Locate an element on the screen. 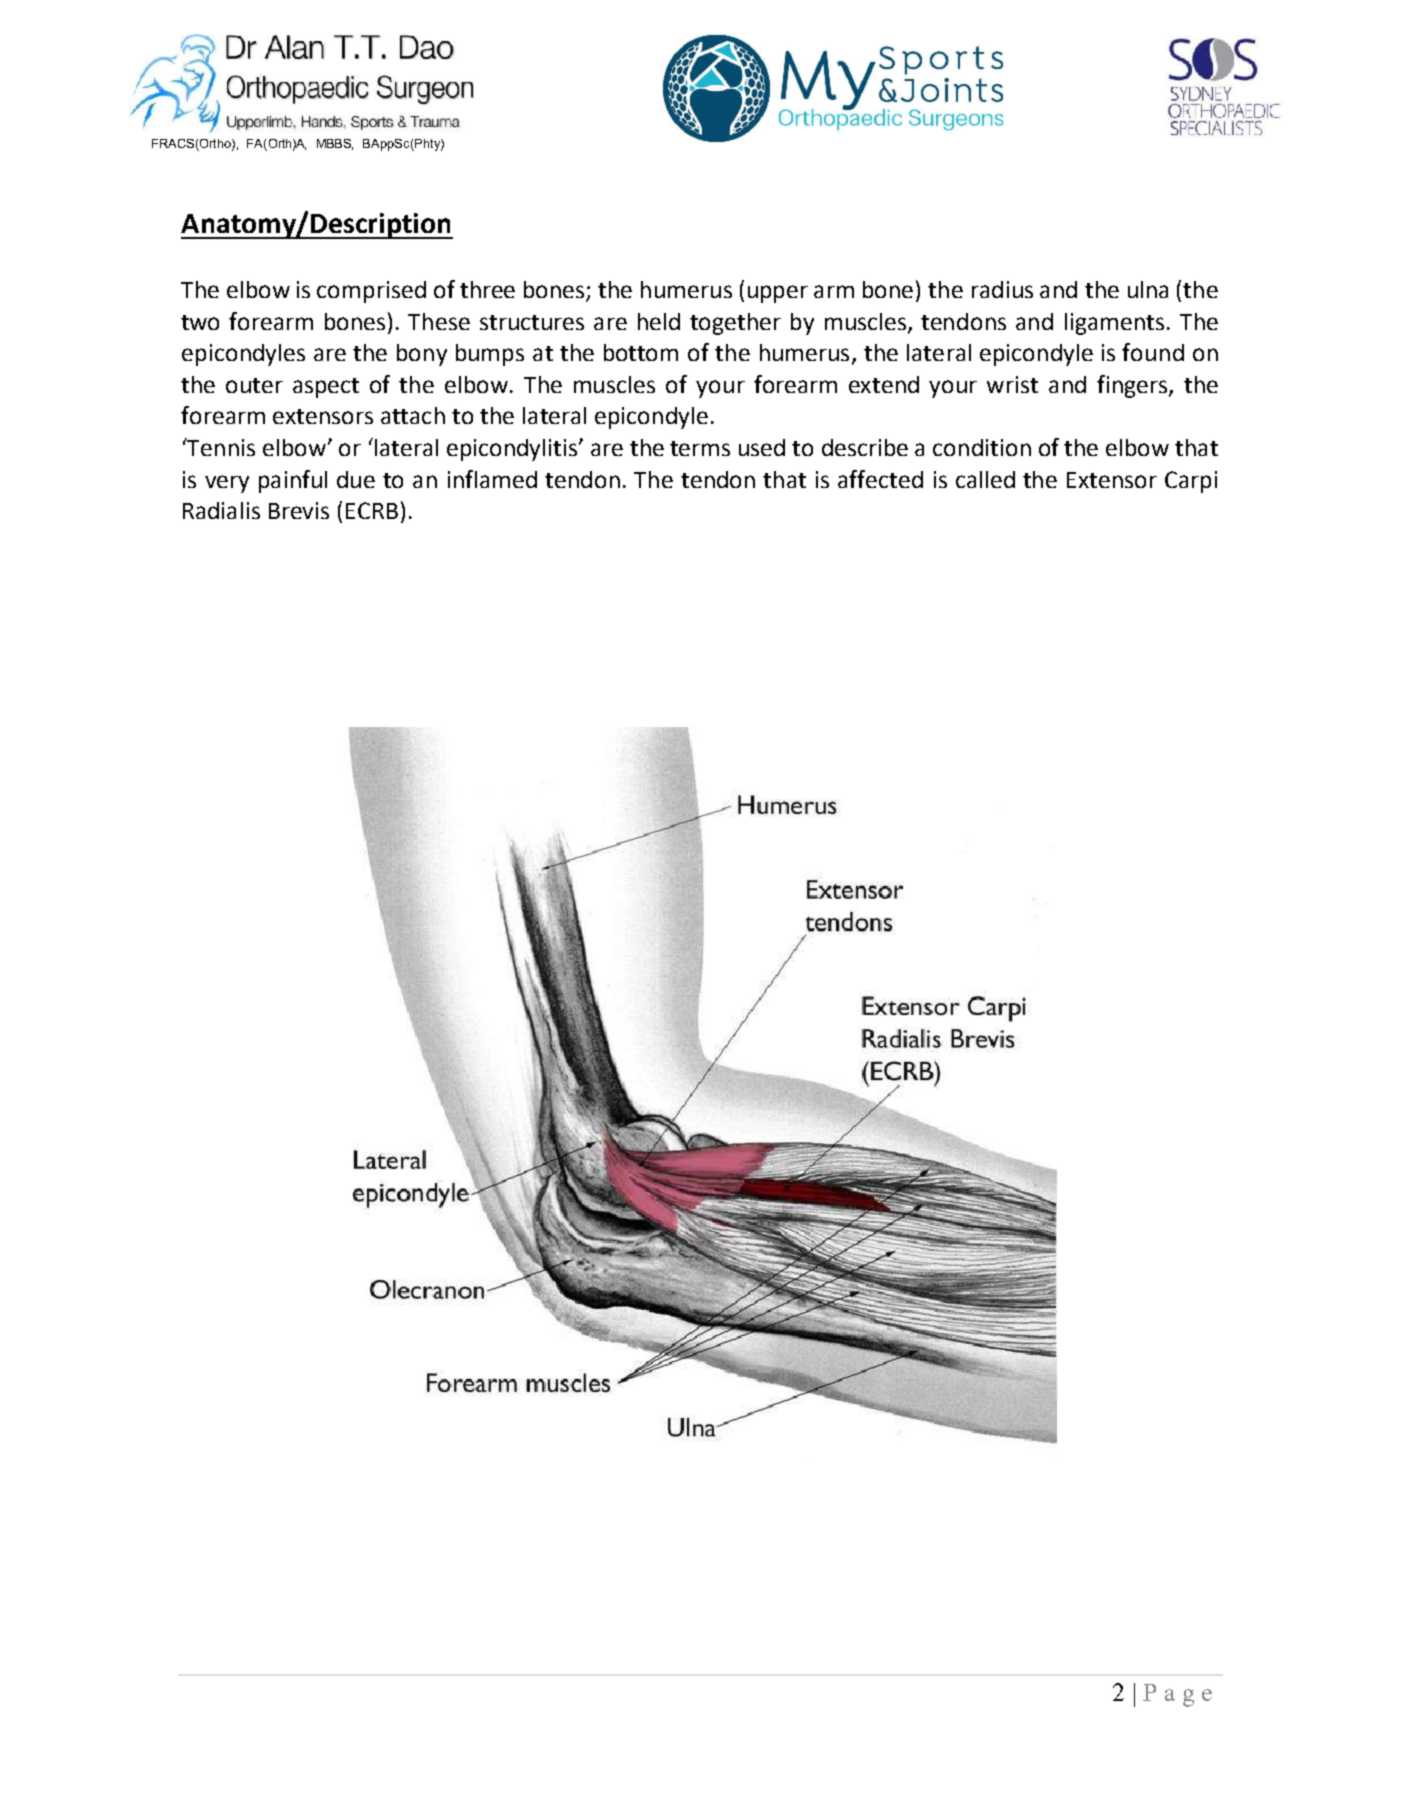 The image size is (1402, 1815). radius is located at coordinates (1002, 289).
